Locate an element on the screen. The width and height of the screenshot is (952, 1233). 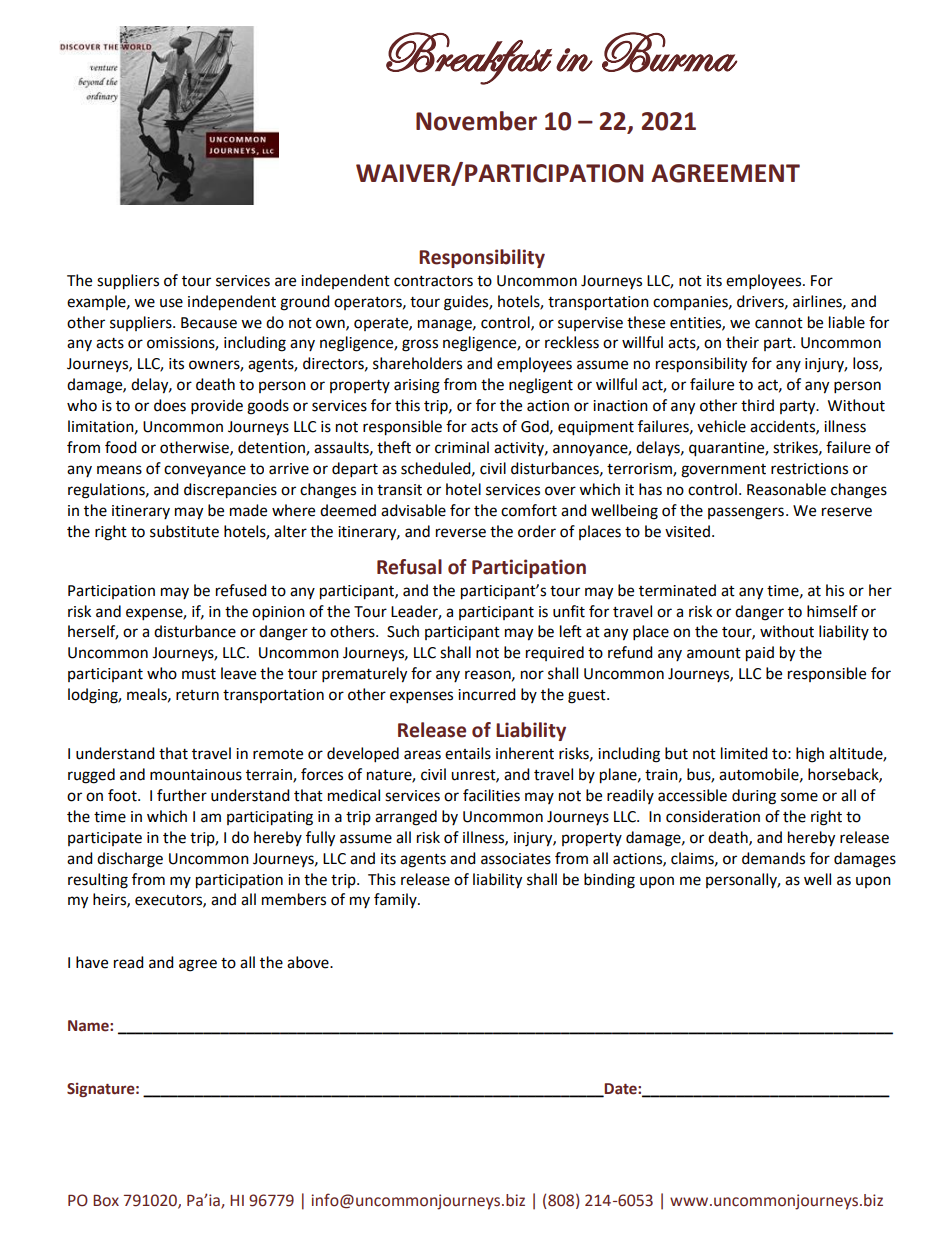
above is located at coordinates (309, 962).
